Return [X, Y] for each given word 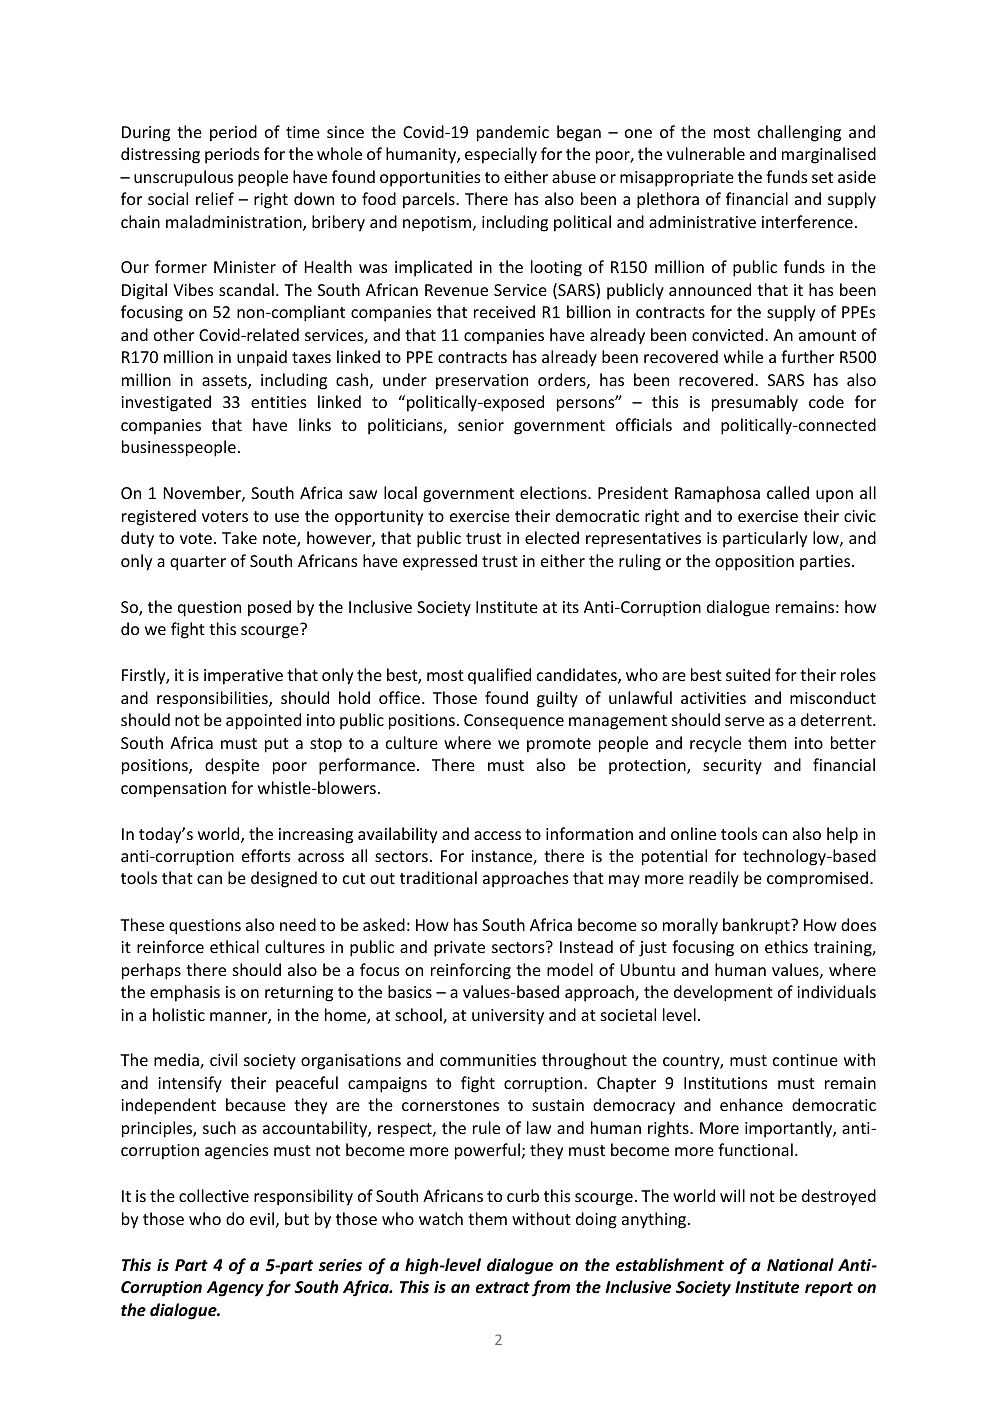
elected [552, 537]
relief [215, 198]
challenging [799, 133]
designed [284, 879]
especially [501, 155]
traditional [438, 877]
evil [262, 1218]
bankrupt [757, 926]
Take [239, 537]
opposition [754, 563]
